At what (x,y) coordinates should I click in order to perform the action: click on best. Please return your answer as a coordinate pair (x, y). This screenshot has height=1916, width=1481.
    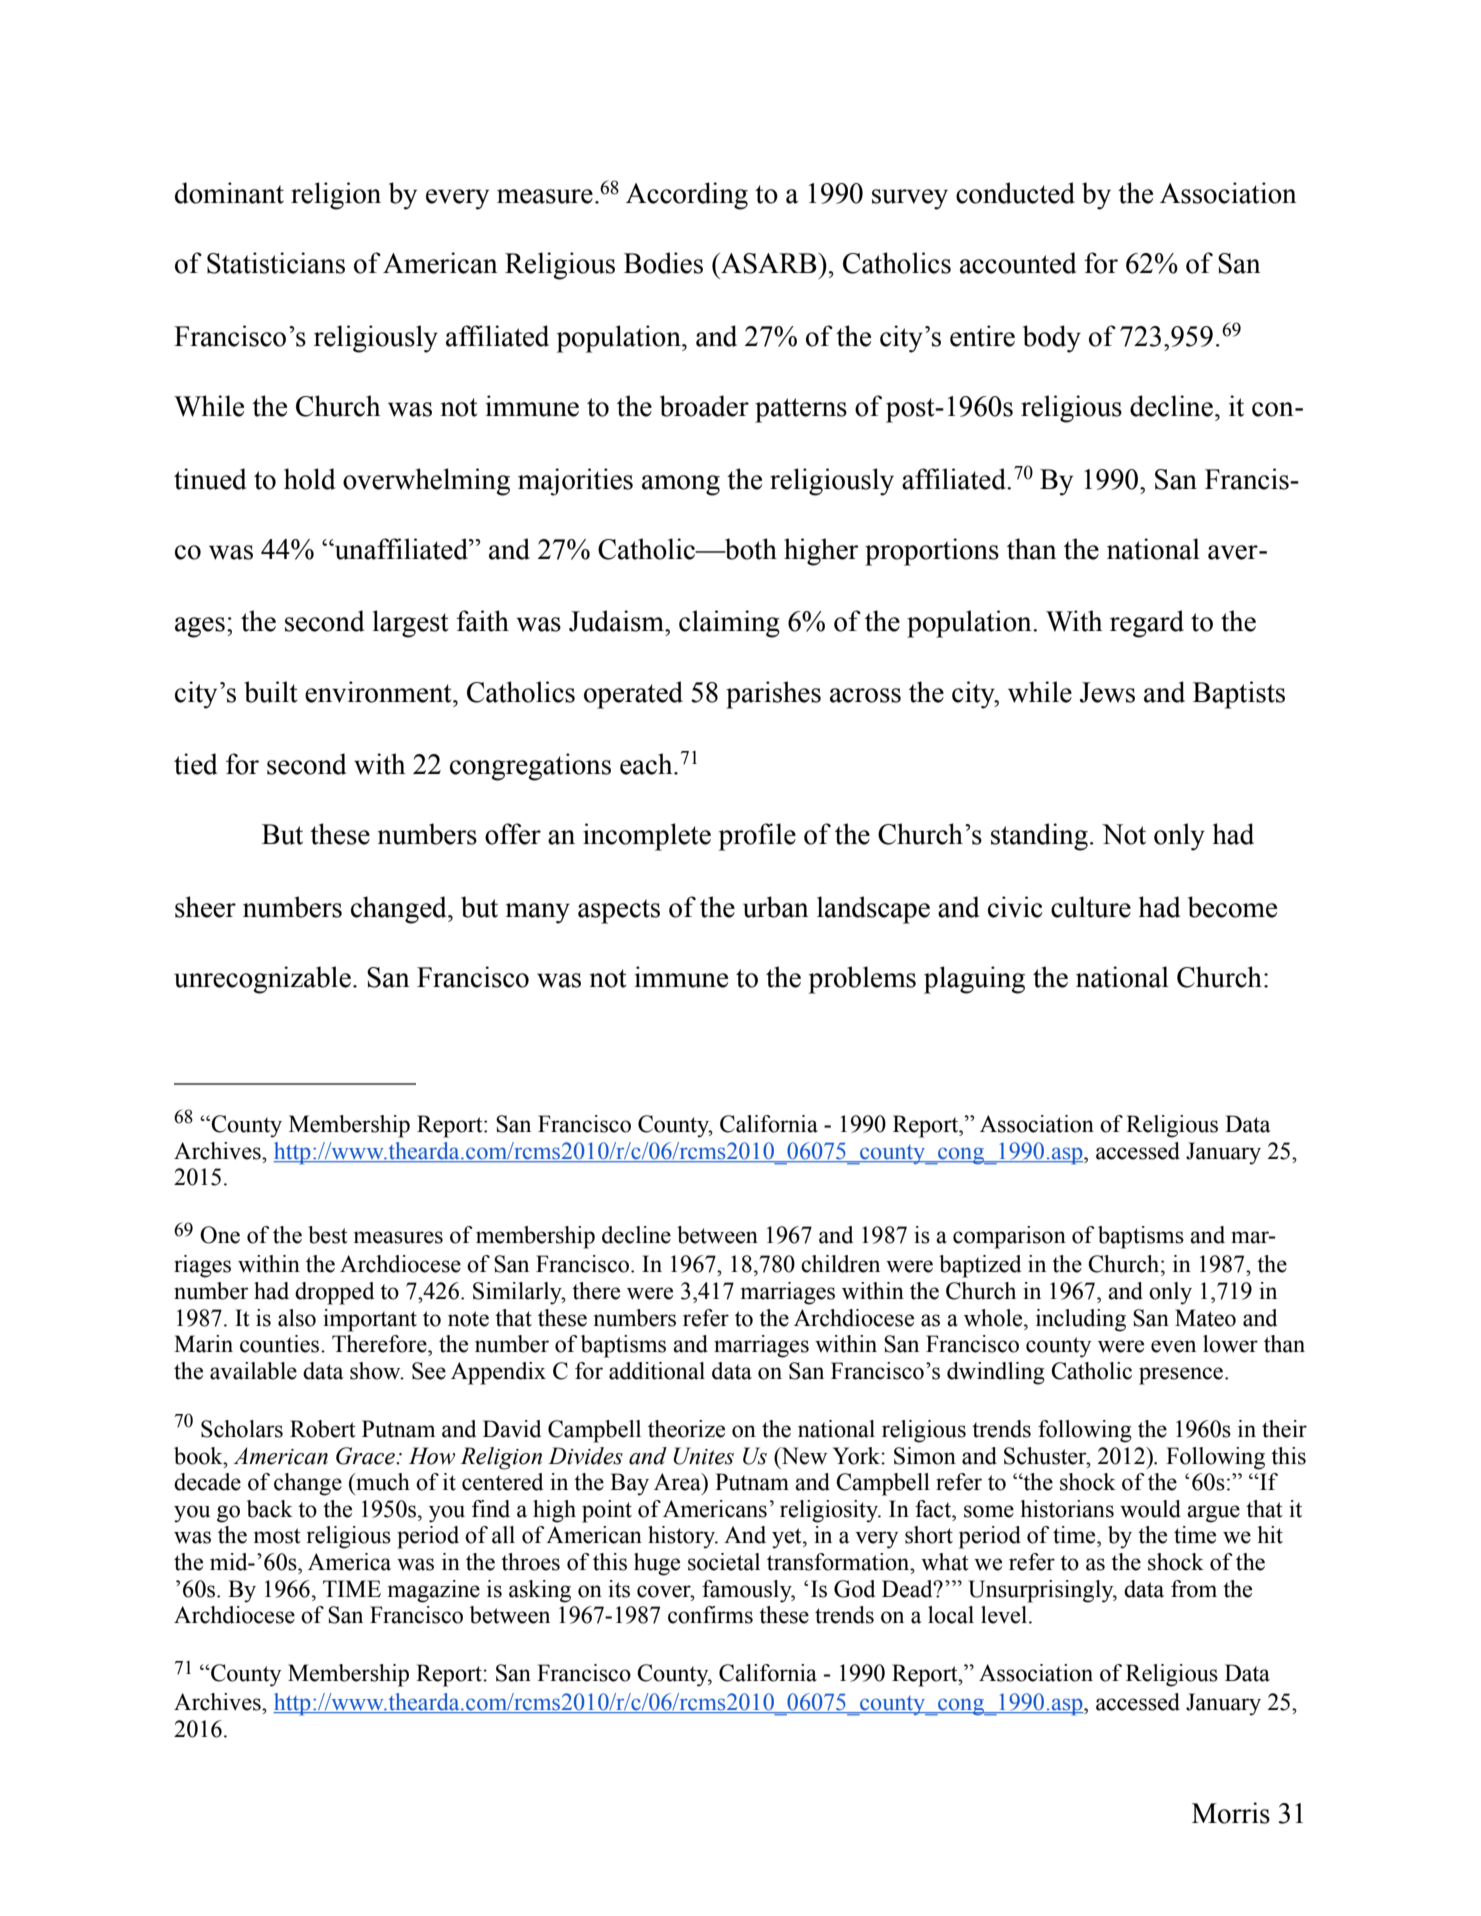
    Looking at the image, I should click on (328, 1235).
